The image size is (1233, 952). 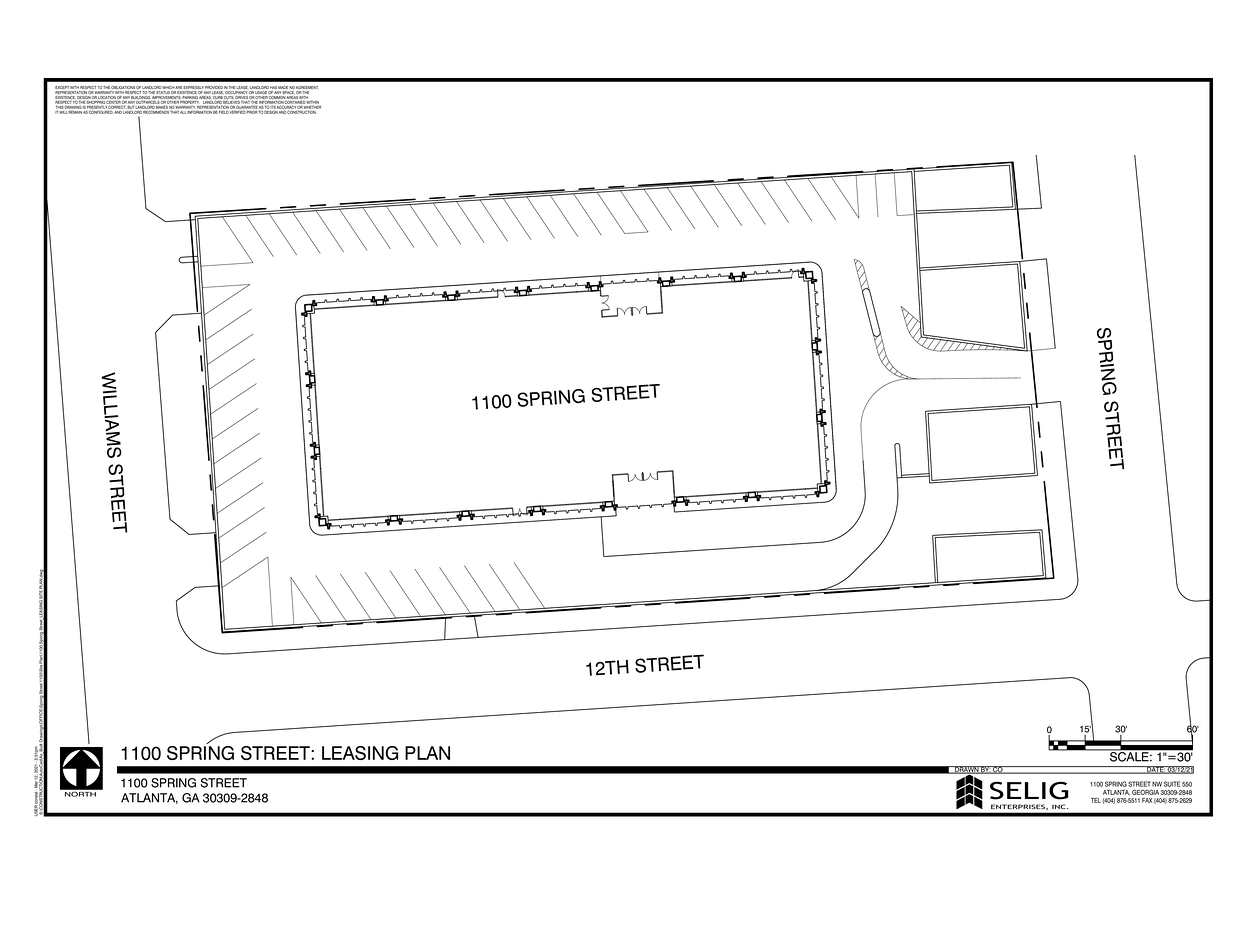 What do you see at coordinates (307, 89) in the document?
I see `AGREEMENT` at bounding box center [307, 89].
